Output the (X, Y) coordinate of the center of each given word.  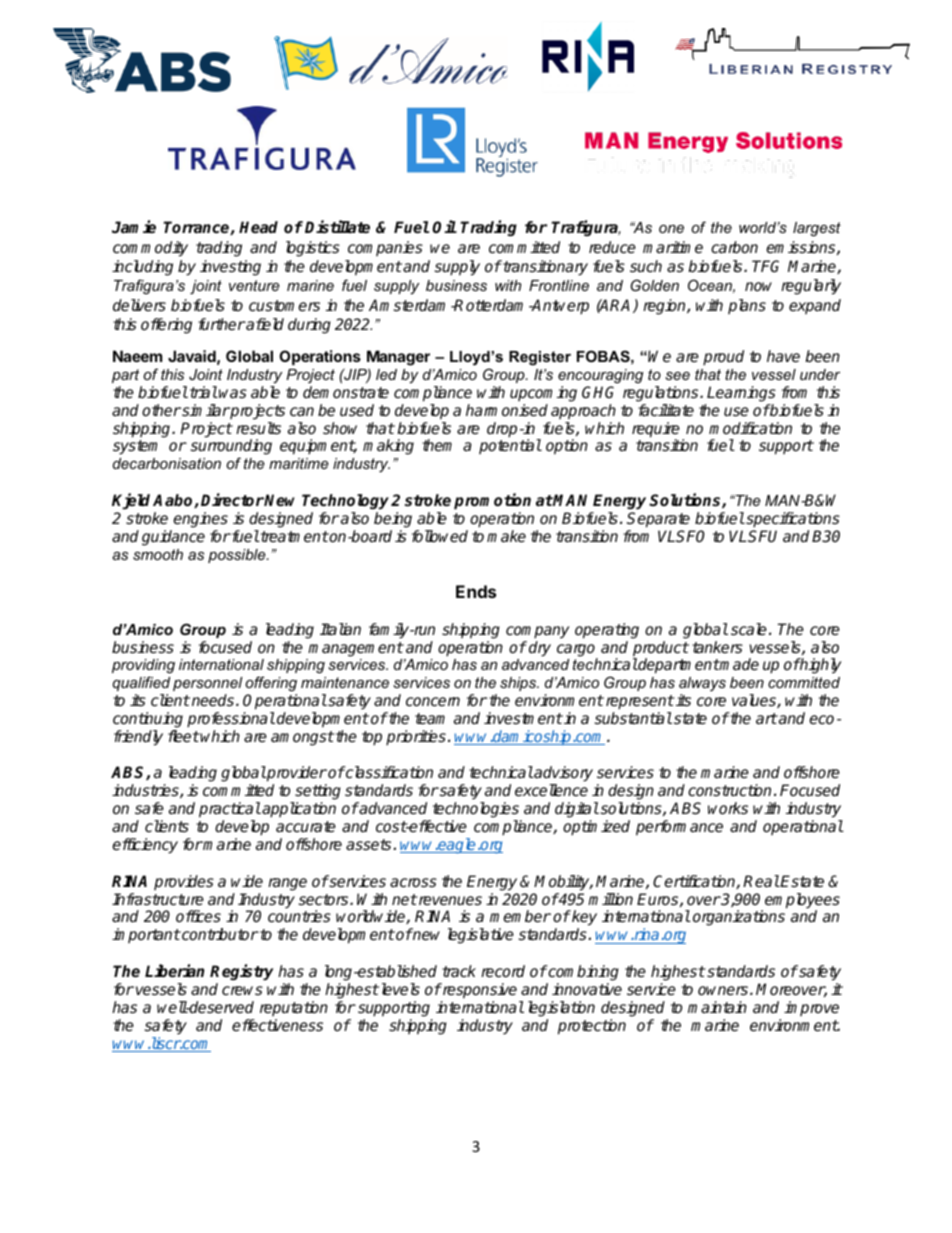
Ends (476, 591)
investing (230, 268)
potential (510, 446)
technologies (475, 811)
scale (749, 629)
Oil (444, 226)
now (758, 286)
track (459, 971)
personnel (208, 684)
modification (750, 428)
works (728, 808)
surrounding (231, 448)
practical (230, 810)
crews (242, 991)
